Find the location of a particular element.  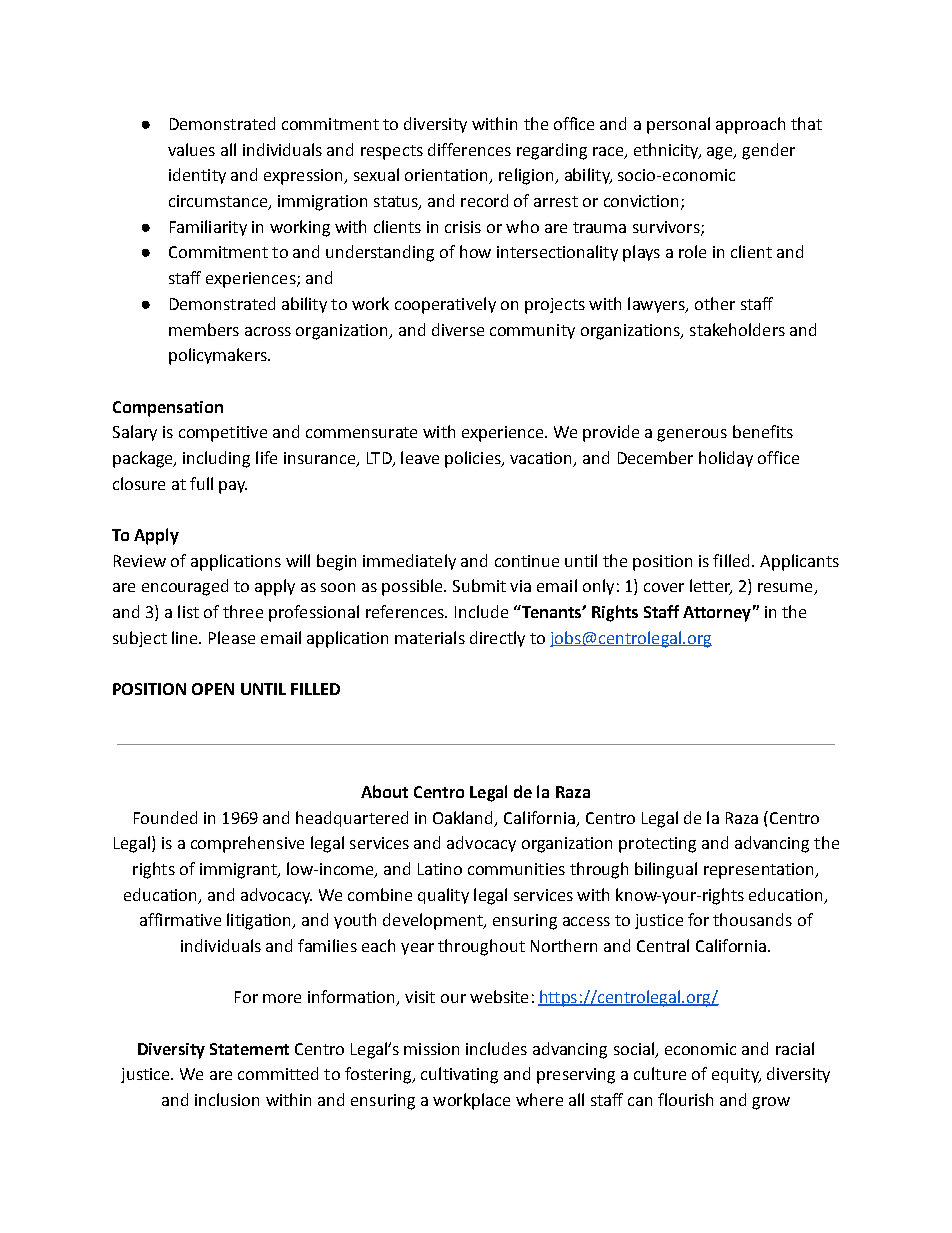

Founded is located at coordinates (165, 817).
